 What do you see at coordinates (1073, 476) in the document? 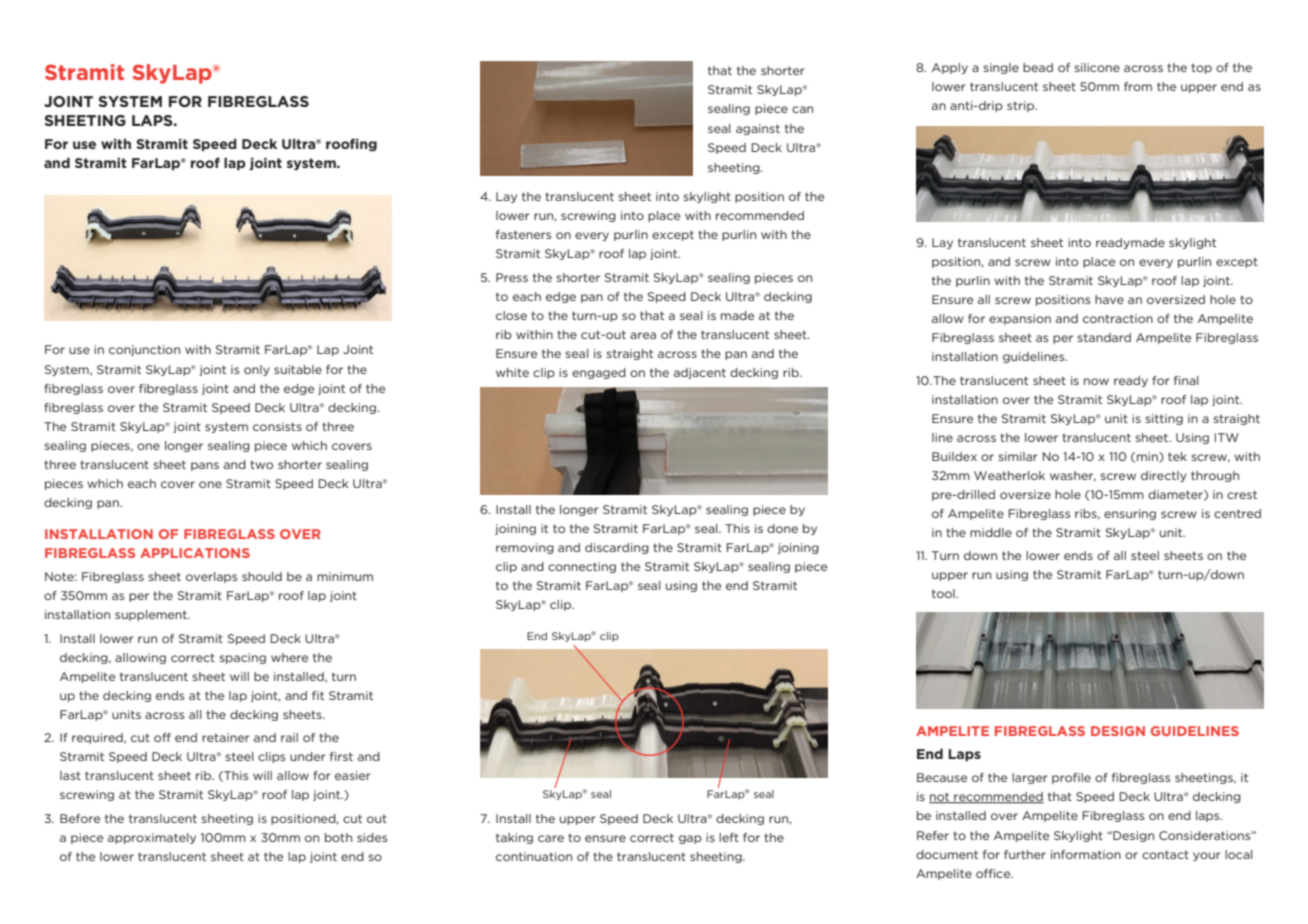
I see `washer` at bounding box center [1073, 476].
